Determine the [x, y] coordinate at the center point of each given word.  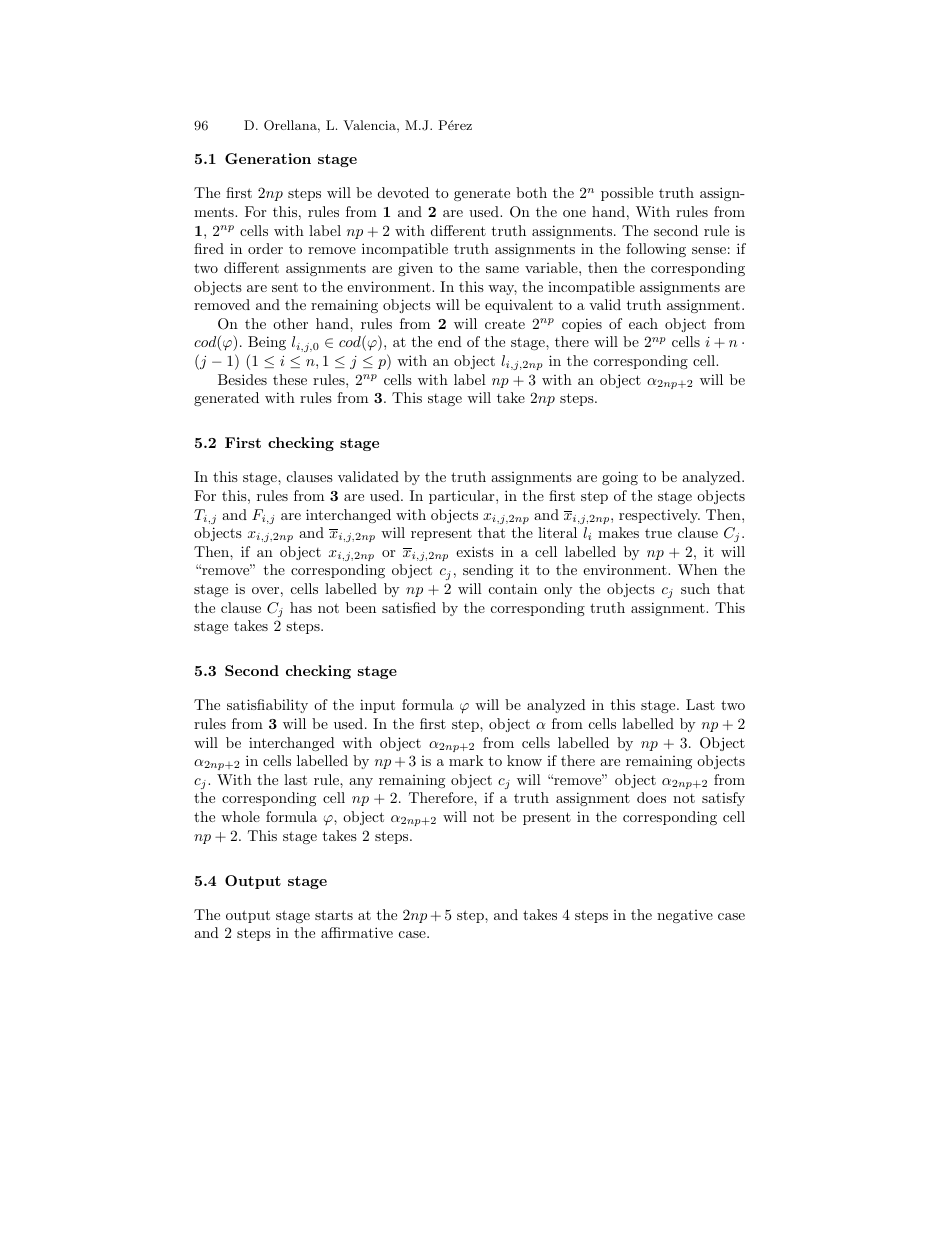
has [301, 607]
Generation [268, 158]
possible [627, 194]
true [658, 533]
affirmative [357, 932]
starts [334, 915]
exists [475, 551]
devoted [403, 192]
